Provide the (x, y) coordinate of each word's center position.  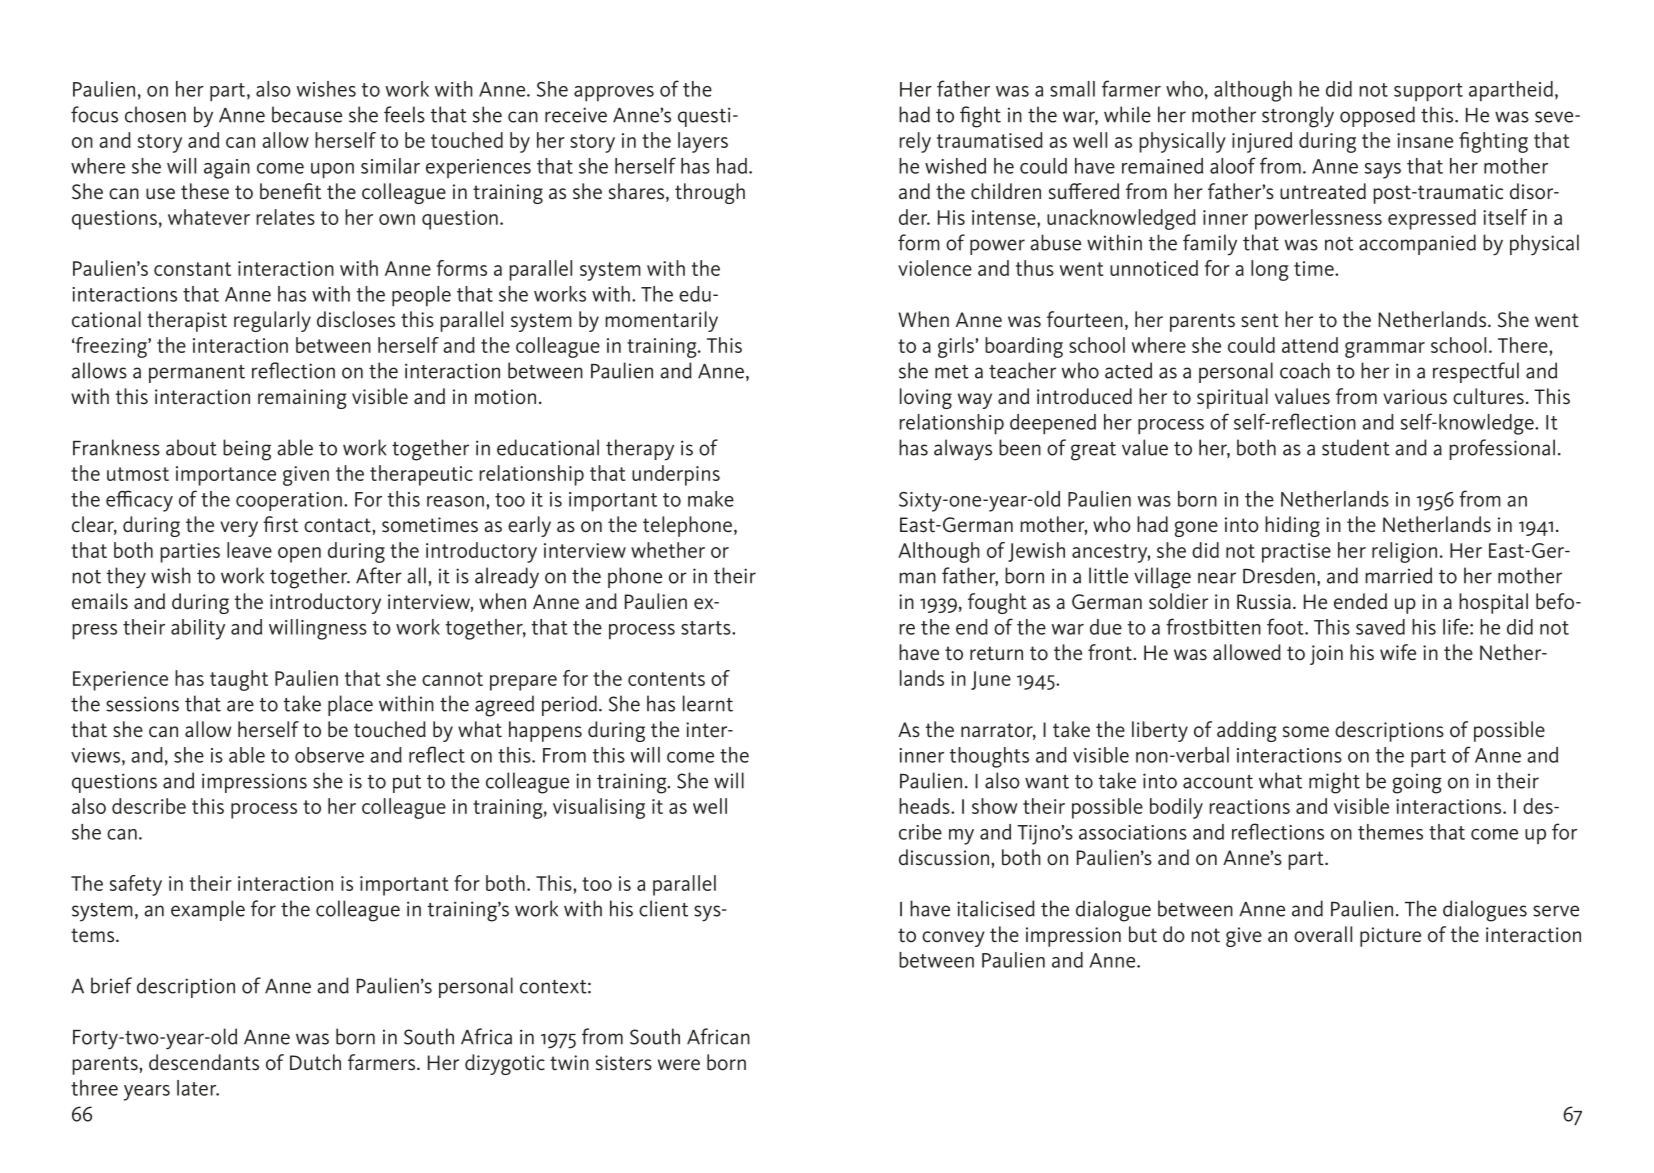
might (1334, 783)
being (247, 450)
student (1356, 447)
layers (703, 142)
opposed (1377, 116)
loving (926, 398)
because (307, 114)
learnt (708, 703)
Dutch (315, 1062)
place (350, 705)
